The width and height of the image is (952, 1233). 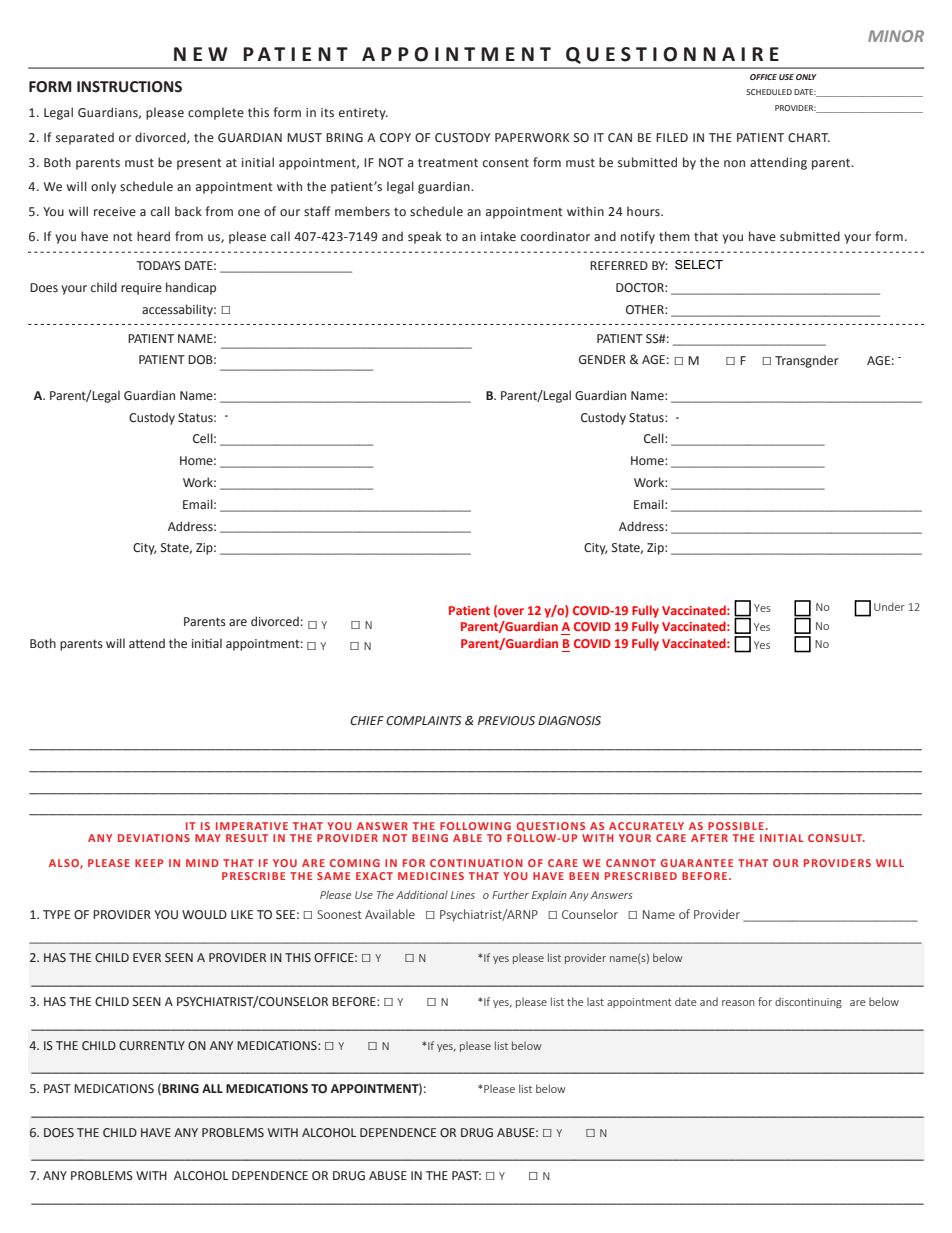 I want to click on CHIEF, so click(x=367, y=720).
